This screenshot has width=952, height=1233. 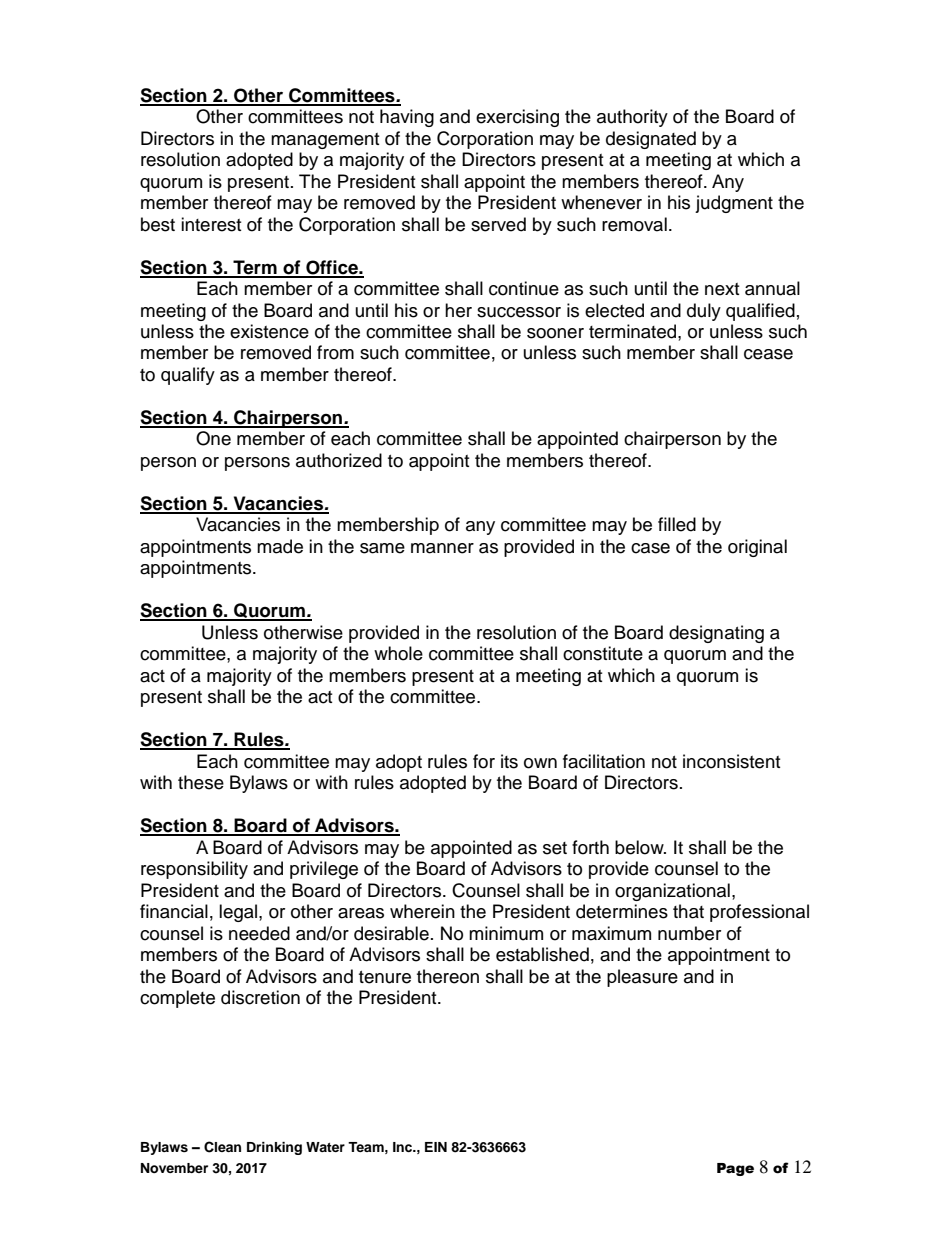 I want to click on whole, so click(x=398, y=653).
